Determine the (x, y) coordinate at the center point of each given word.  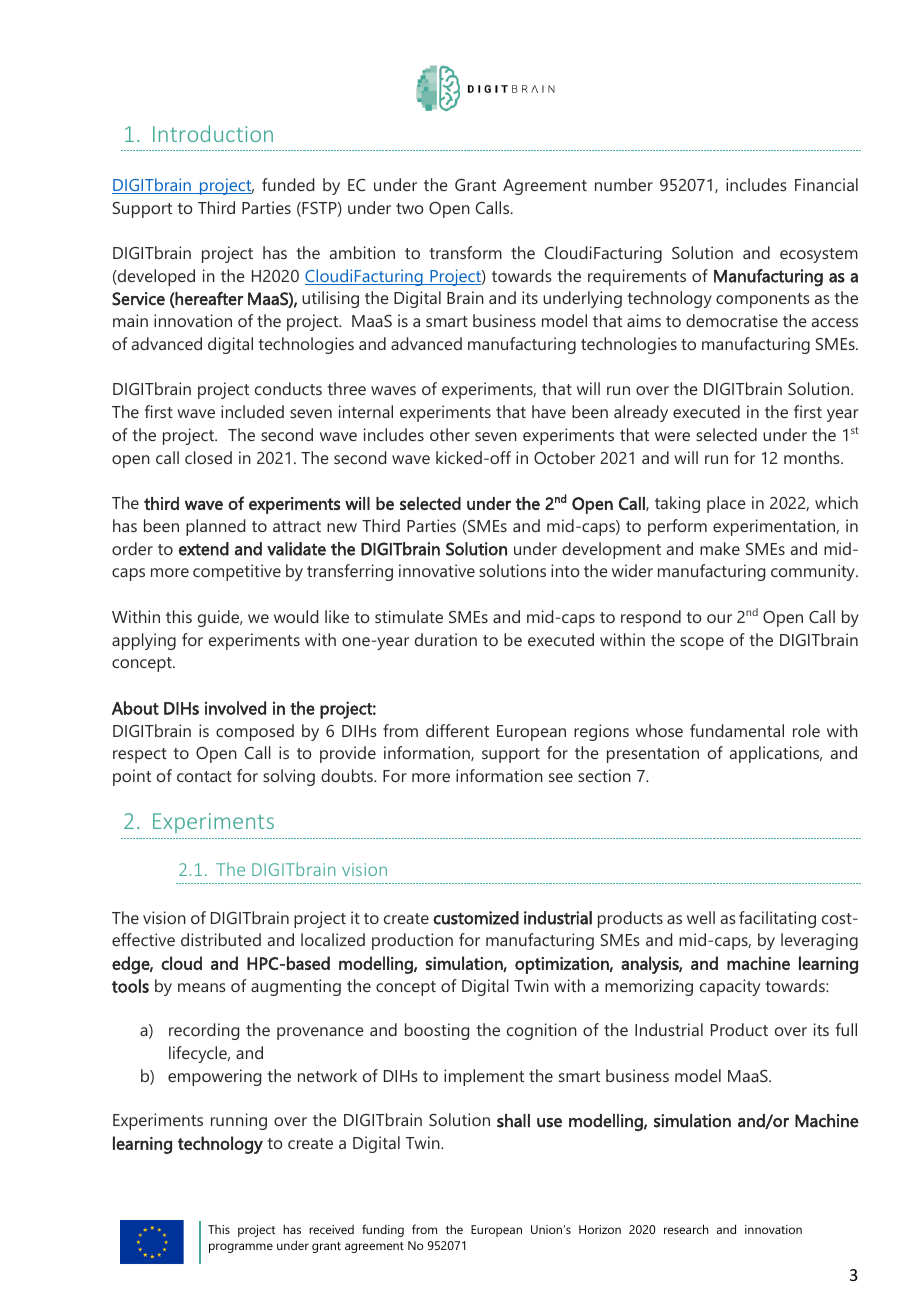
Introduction (213, 133)
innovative (437, 570)
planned (215, 527)
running (239, 1121)
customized (476, 918)
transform (465, 252)
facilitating (777, 919)
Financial (826, 184)
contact (204, 776)
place (726, 504)
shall (513, 1121)
